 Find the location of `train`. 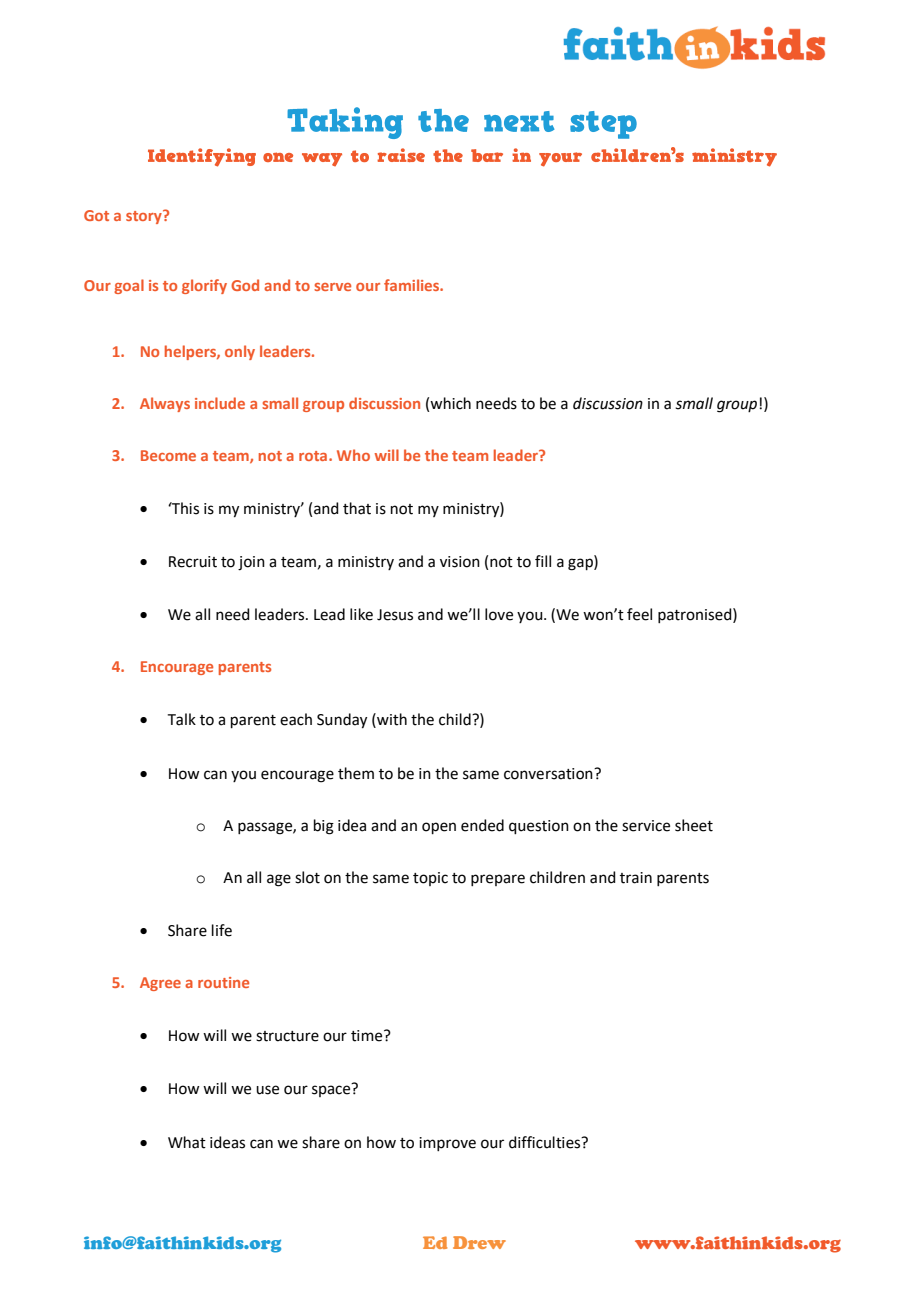

train is located at coordinates (636, 878).
